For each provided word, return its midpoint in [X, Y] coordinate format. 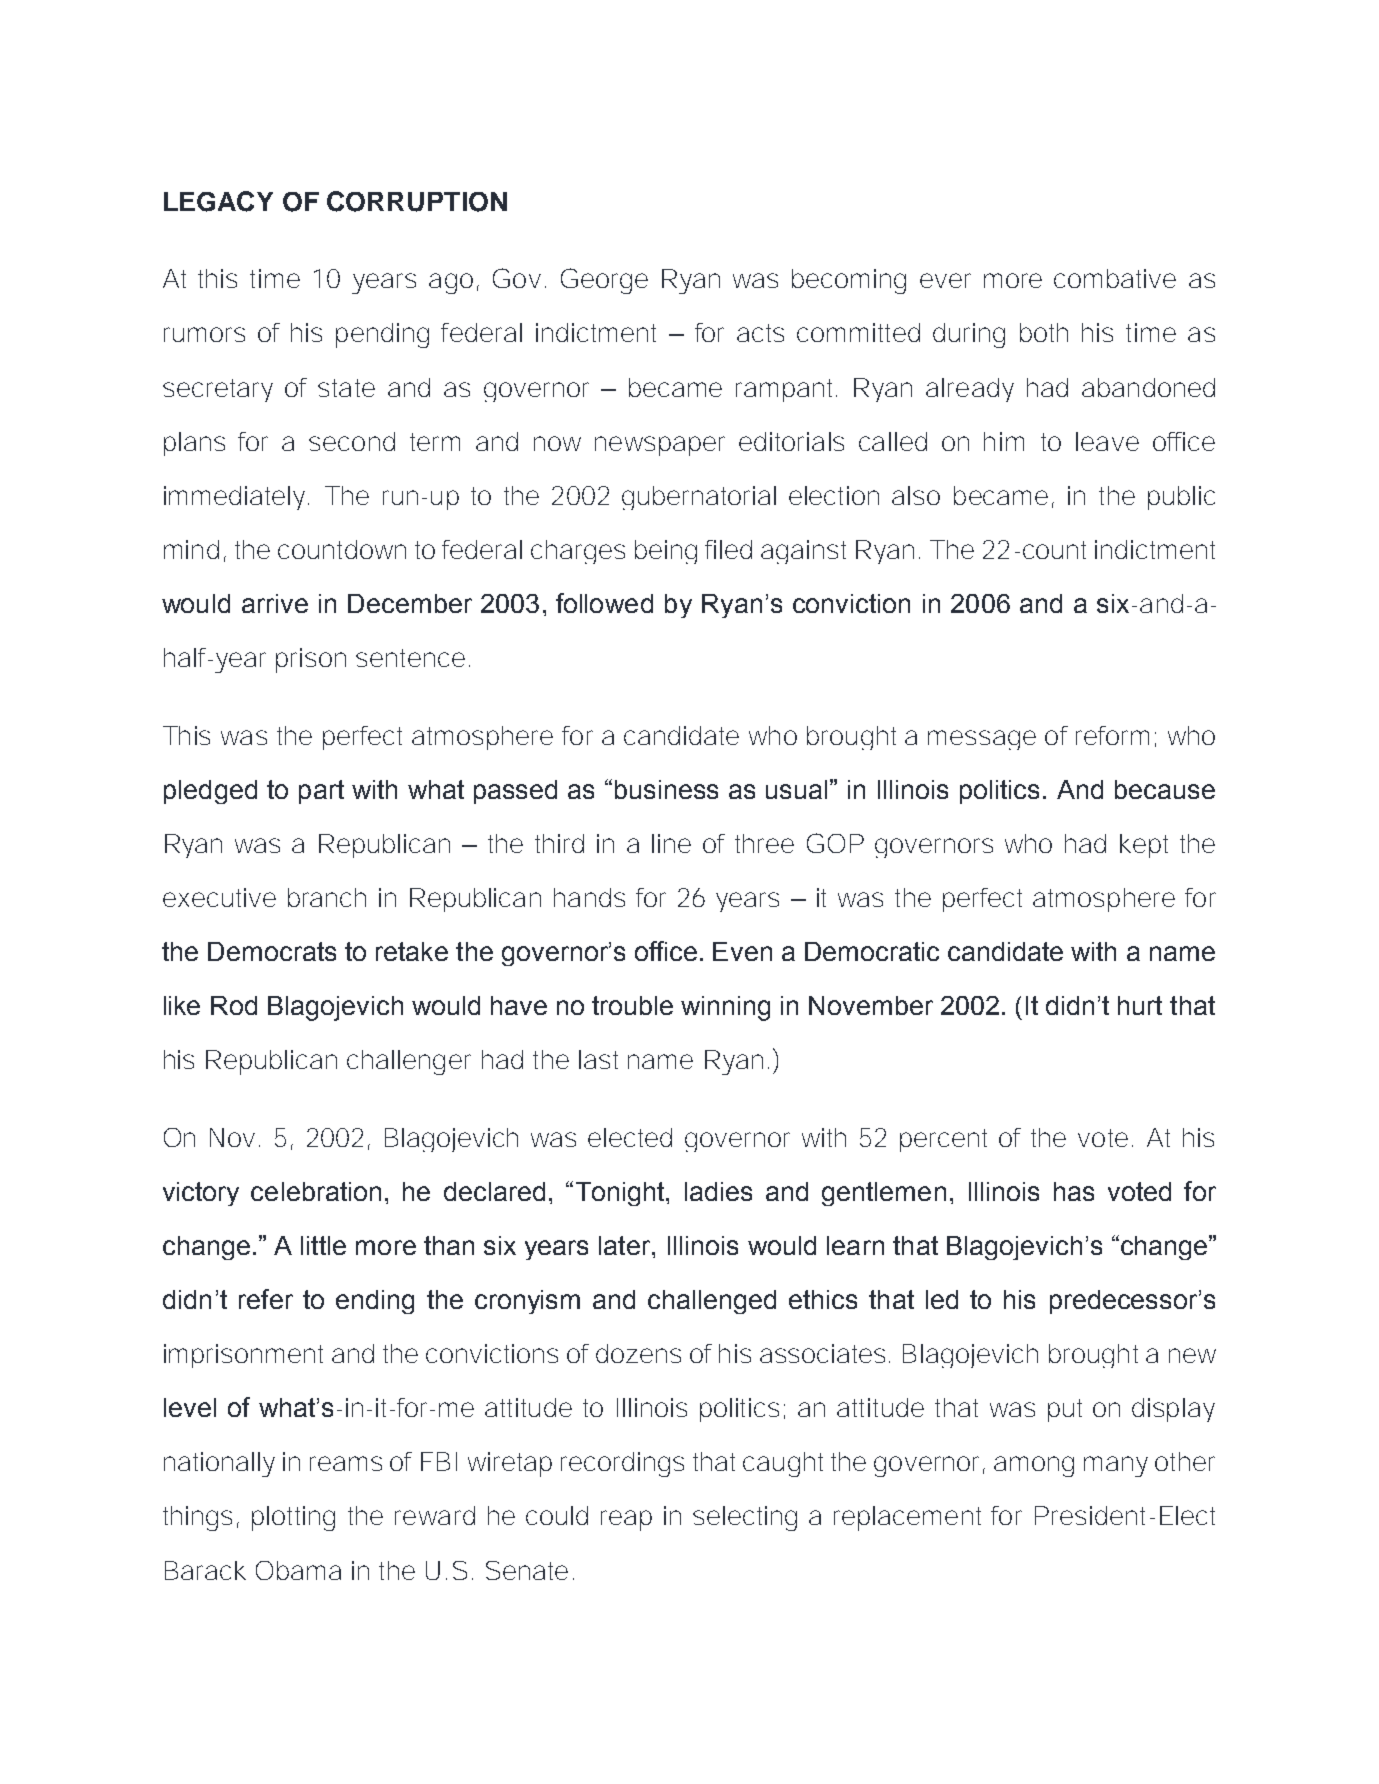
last [598, 1059]
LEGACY [218, 201]
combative [1115, 278]
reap [626, 1520]
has [1074, 1191]
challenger [409, 1062]
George [604, 281]
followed [604, 603]
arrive [275, 603]
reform [1112, 735]
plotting [293, 1518]
